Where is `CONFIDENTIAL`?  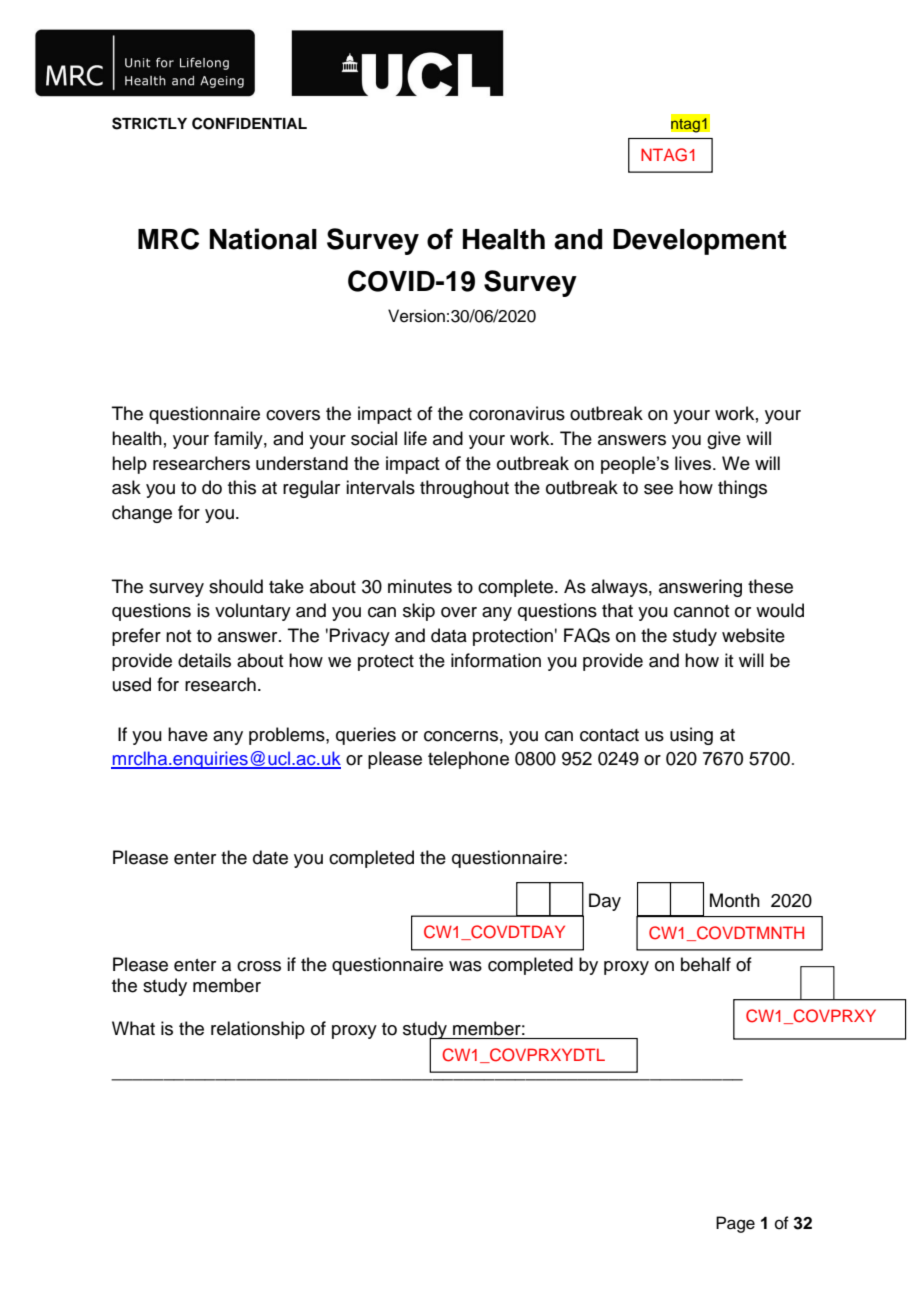
CONFIDENTIAL is located at coordinates (249, 123).
